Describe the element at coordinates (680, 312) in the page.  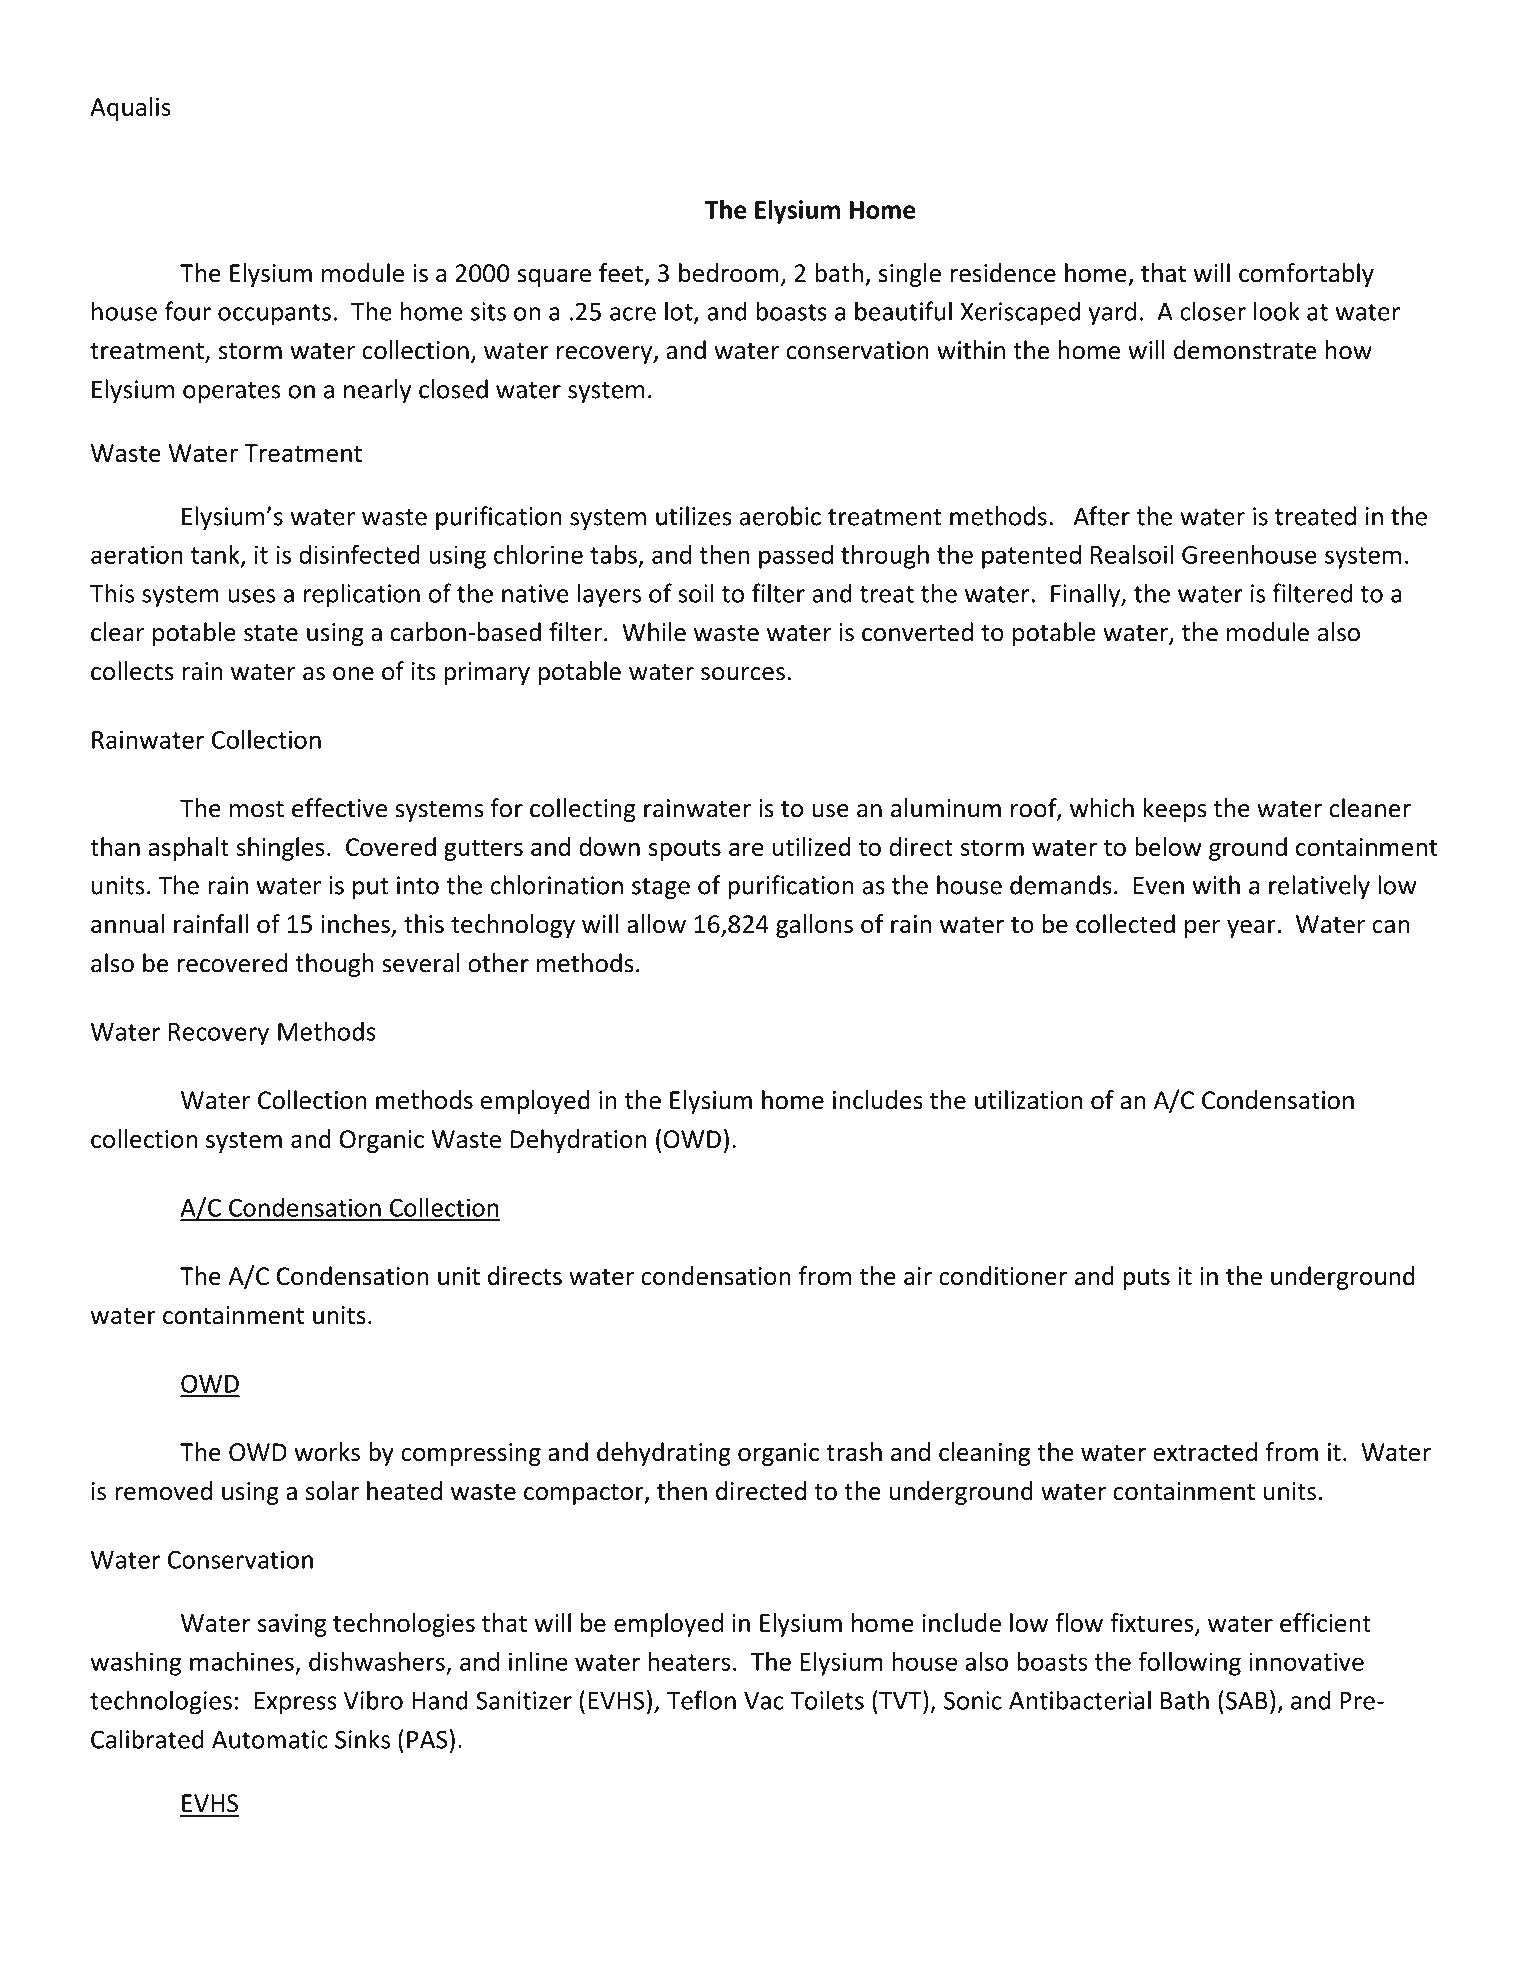
I see `lot` at that location.
